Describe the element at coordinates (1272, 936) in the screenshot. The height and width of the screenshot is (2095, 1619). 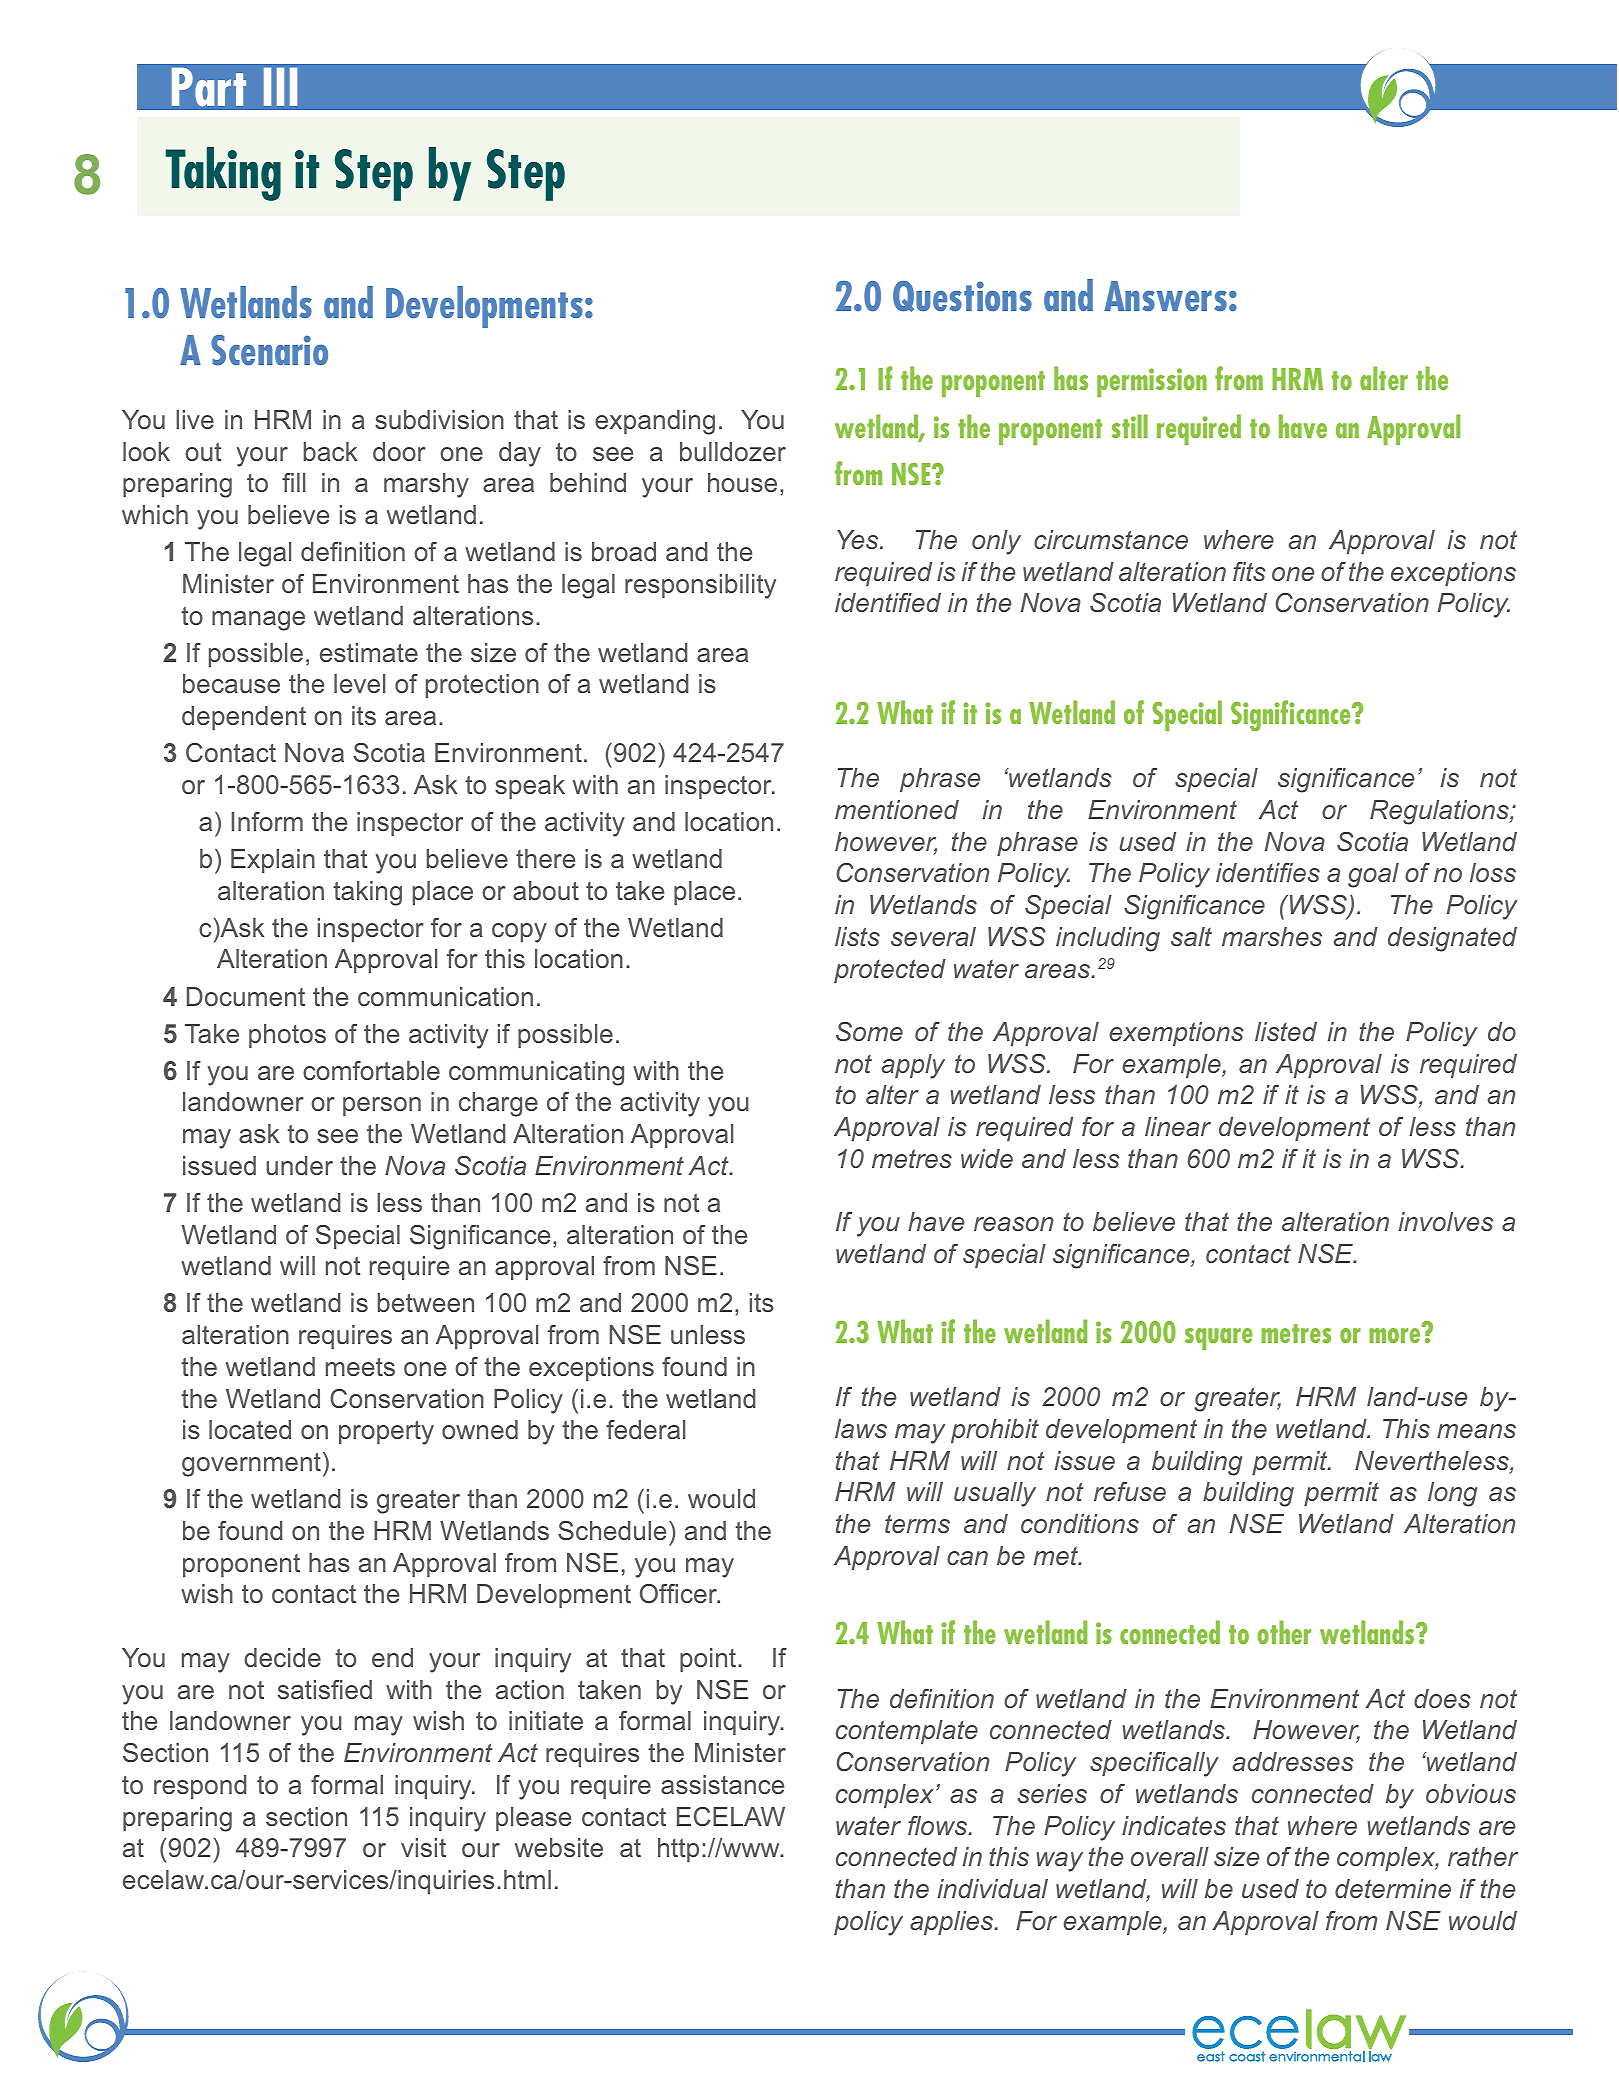
I see `marshes` at that location.
